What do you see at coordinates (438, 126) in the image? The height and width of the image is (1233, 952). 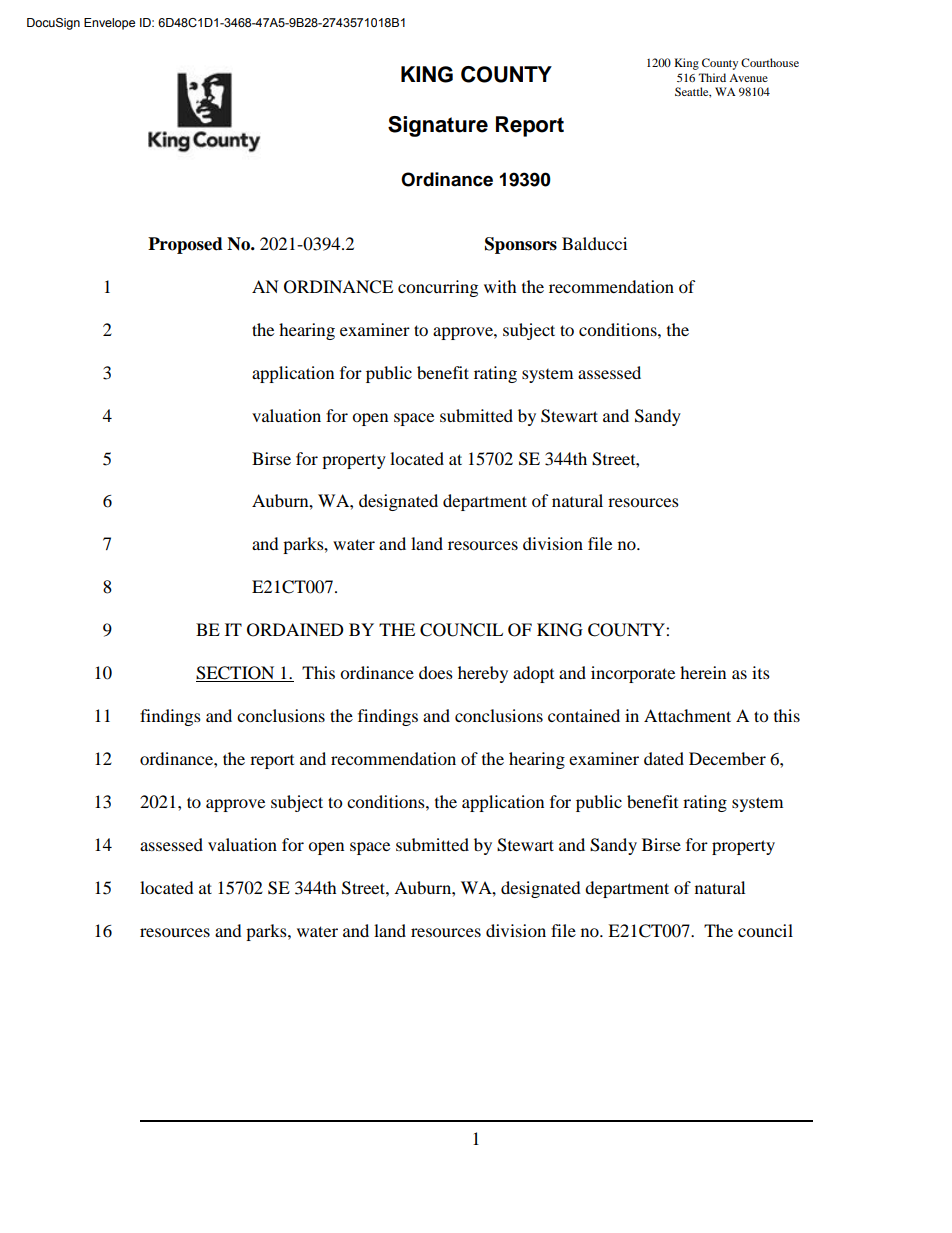 I see `Signature` at bounding box center [438, 126].
